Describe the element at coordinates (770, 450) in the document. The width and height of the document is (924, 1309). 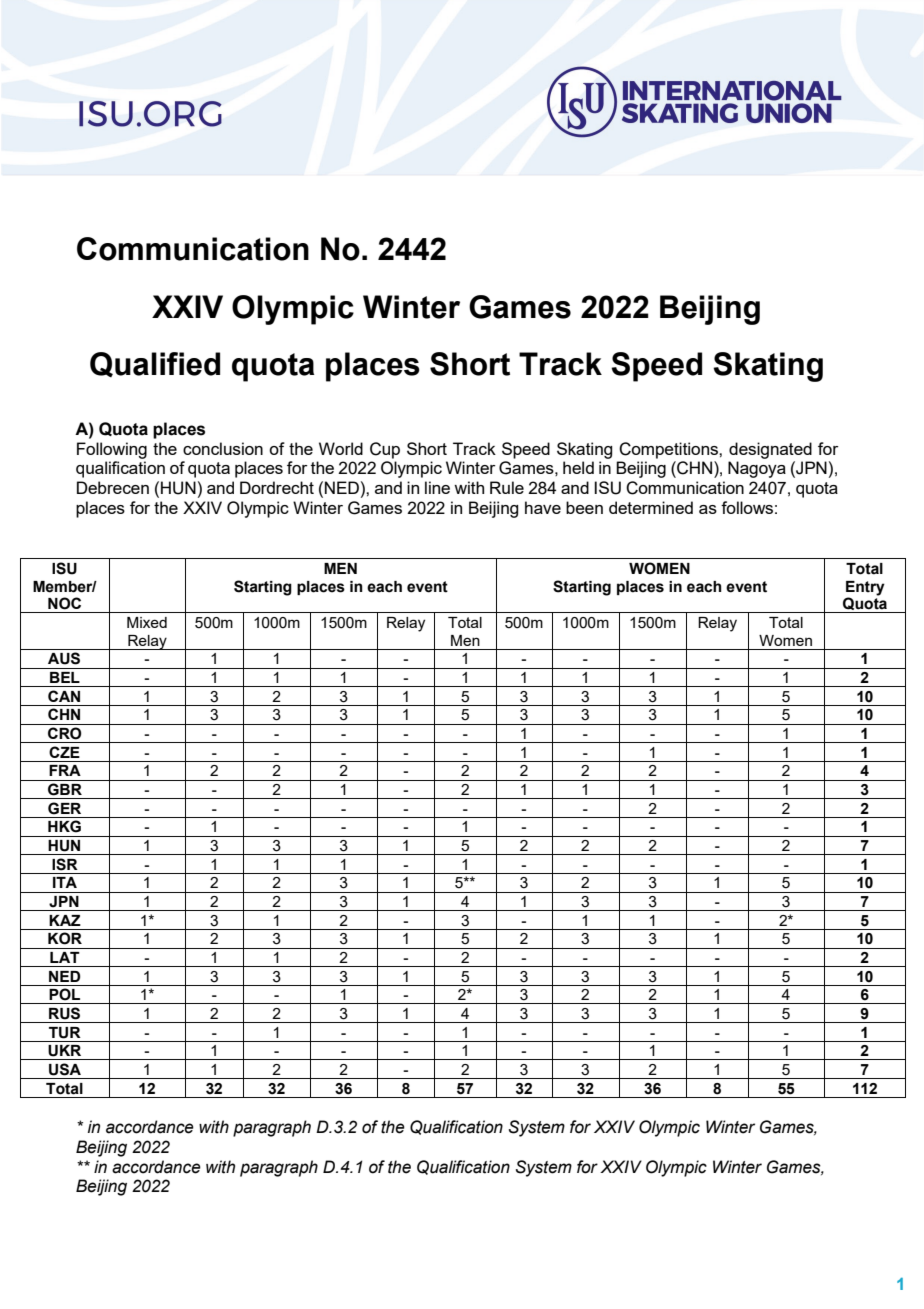
I see `designated` at that location.
